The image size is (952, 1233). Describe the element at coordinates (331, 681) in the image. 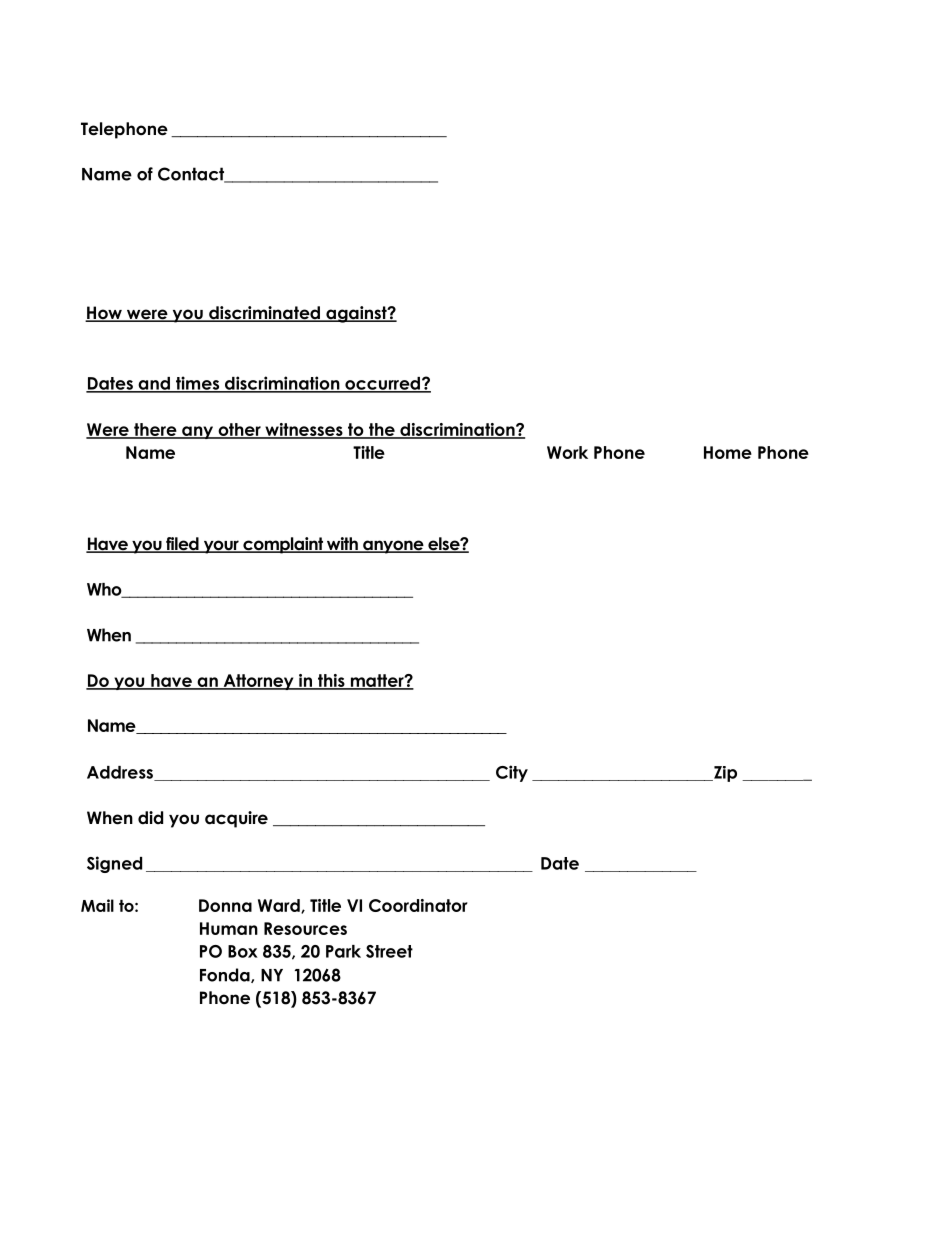

I see `this` at that location.
